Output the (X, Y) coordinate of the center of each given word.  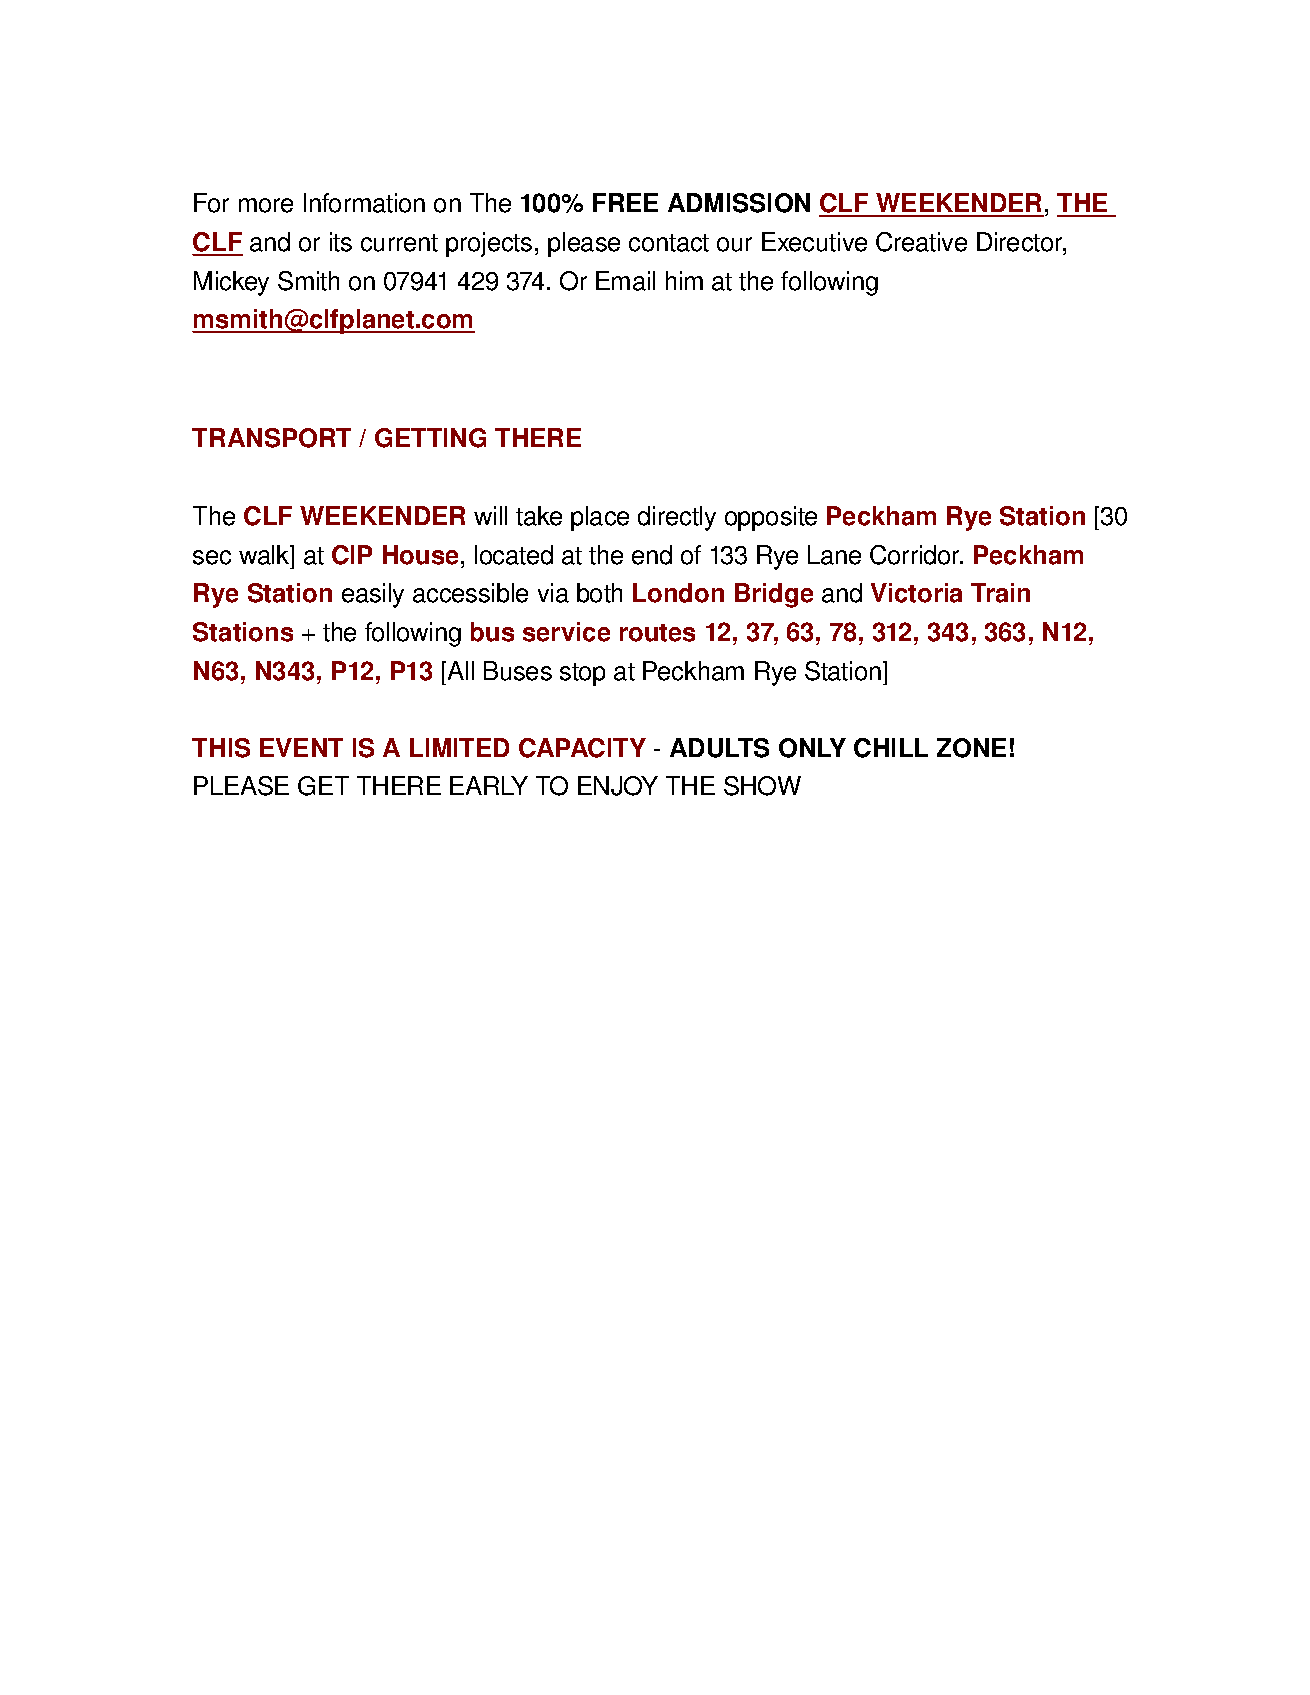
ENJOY (618, 786)
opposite (771, 518)
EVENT (301, 747)
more (266, 205)
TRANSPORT (271, 438)
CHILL (891, 748)
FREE (625, 202)
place (600, 518)
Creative (921, 242)
